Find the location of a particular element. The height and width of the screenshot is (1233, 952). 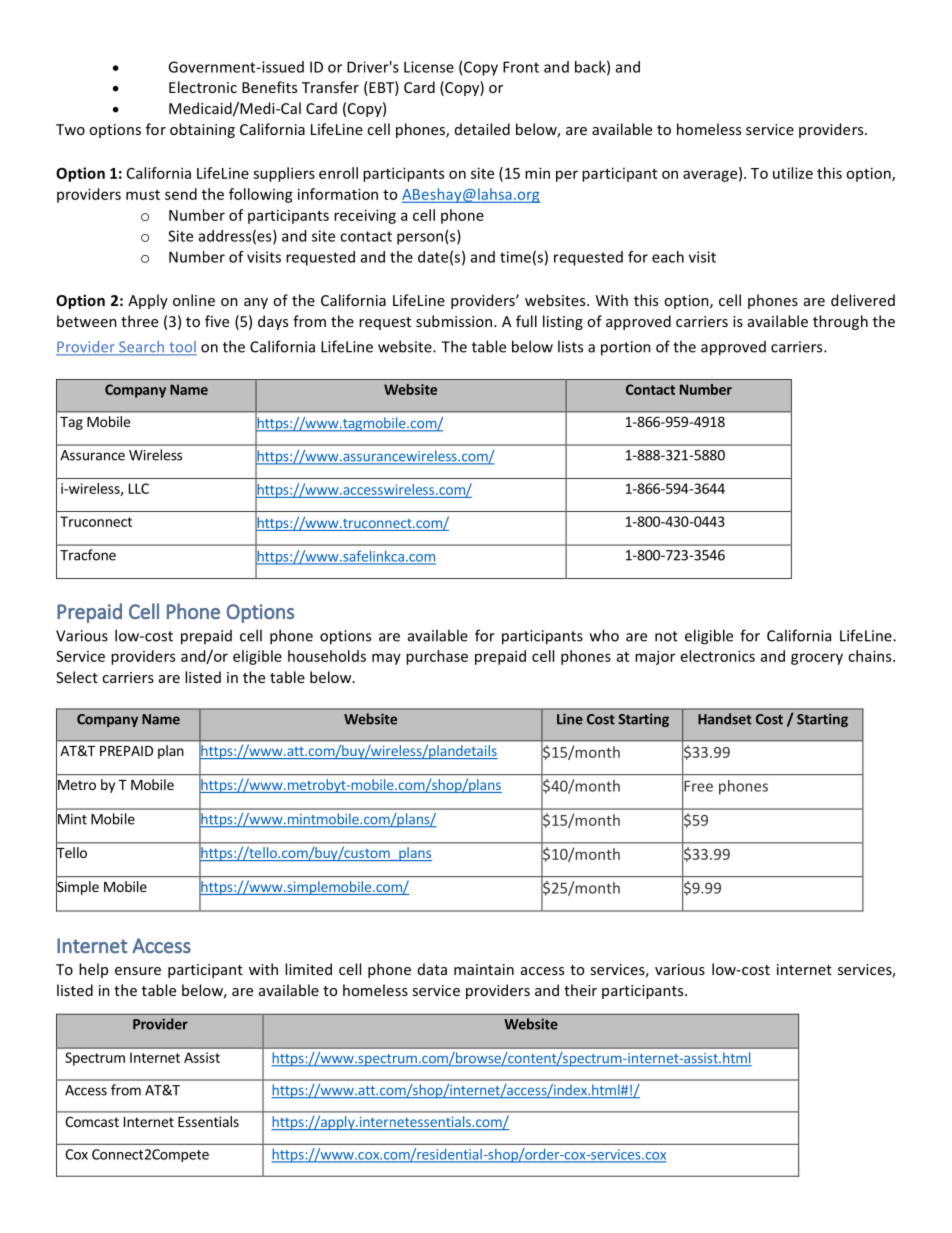

lists is located at coordinates (570, 346).
